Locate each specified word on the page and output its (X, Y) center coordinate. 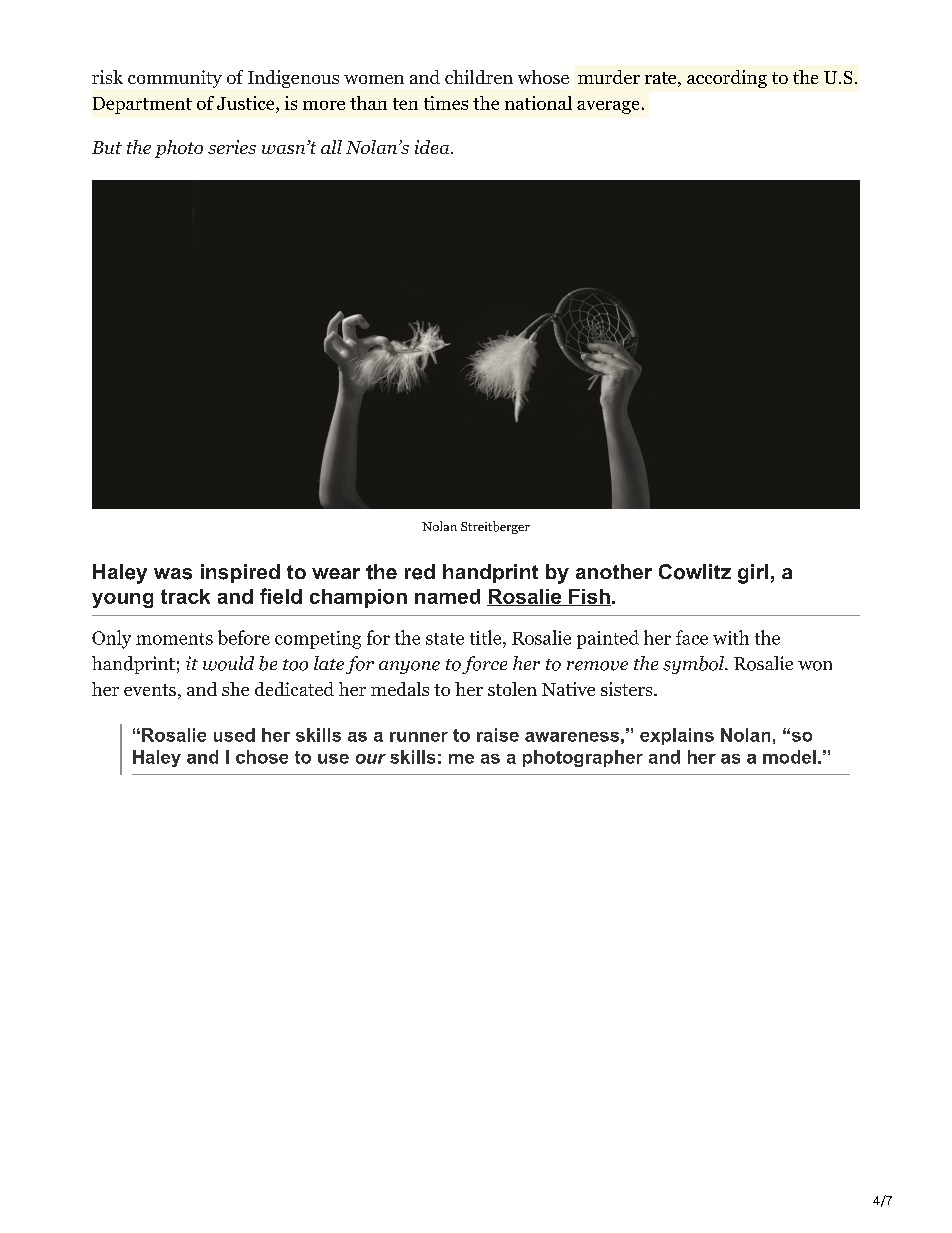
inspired (240, 573)
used (234, 735)
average (608, 107)
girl (753, 574)
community (175, 79)
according (727, 79)
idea (432, 147)
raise (498, 735)
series (232, 147)
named (447, 596)
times (446, 103)
